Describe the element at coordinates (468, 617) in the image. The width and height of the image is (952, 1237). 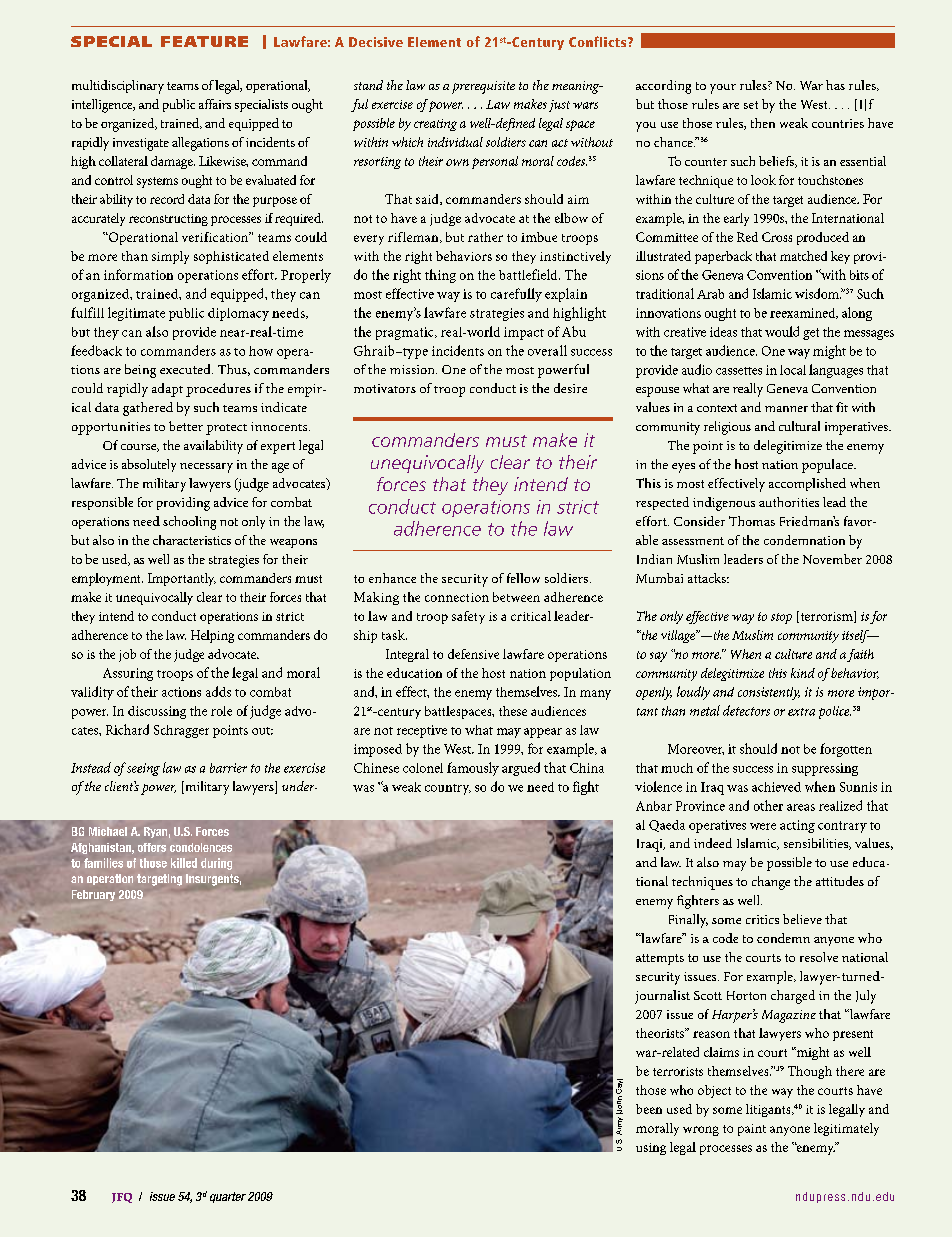
I see `safety` at that location.
